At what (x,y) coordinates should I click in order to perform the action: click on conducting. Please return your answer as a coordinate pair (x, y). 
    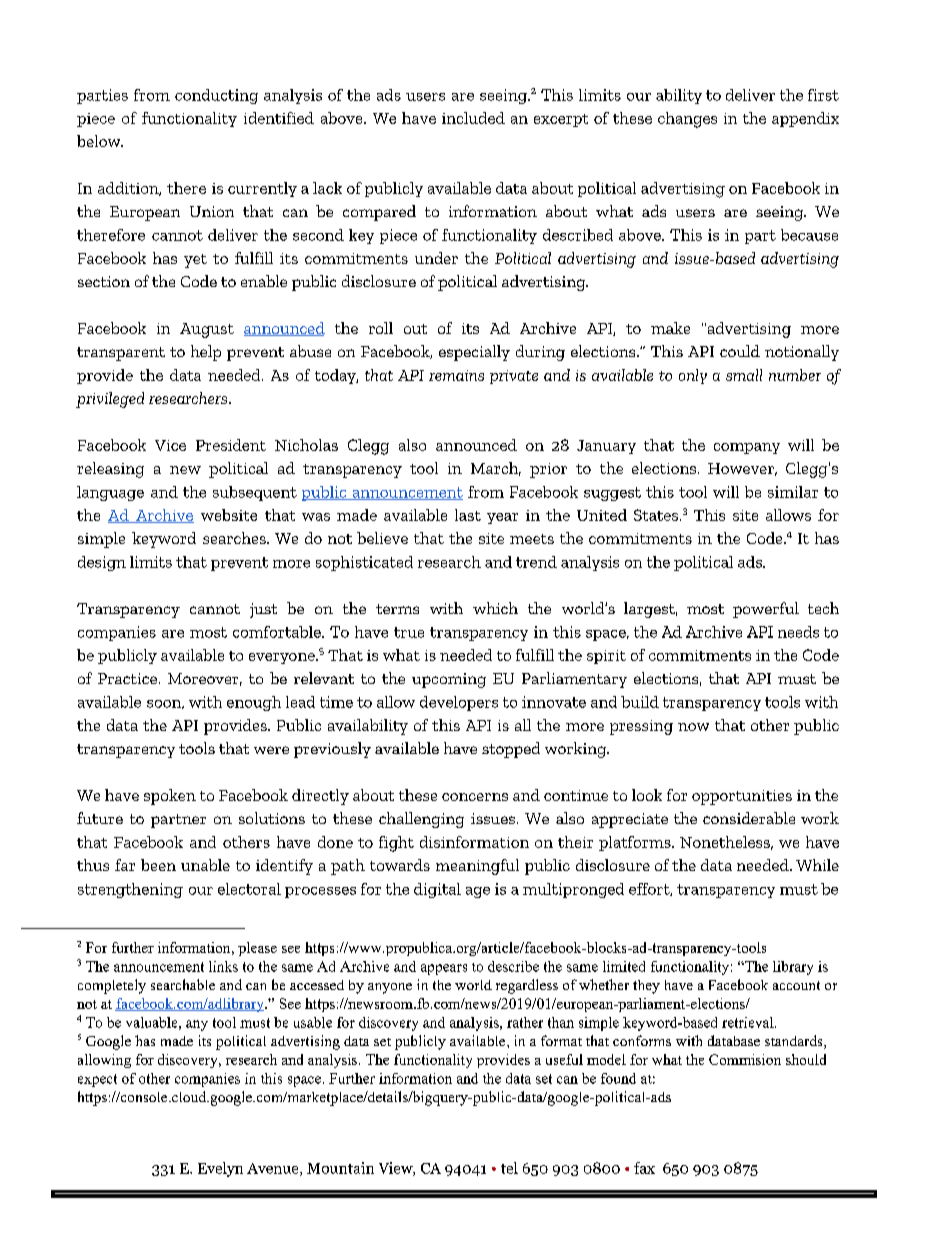
    Looking at the image, I should click on (216, 96).
